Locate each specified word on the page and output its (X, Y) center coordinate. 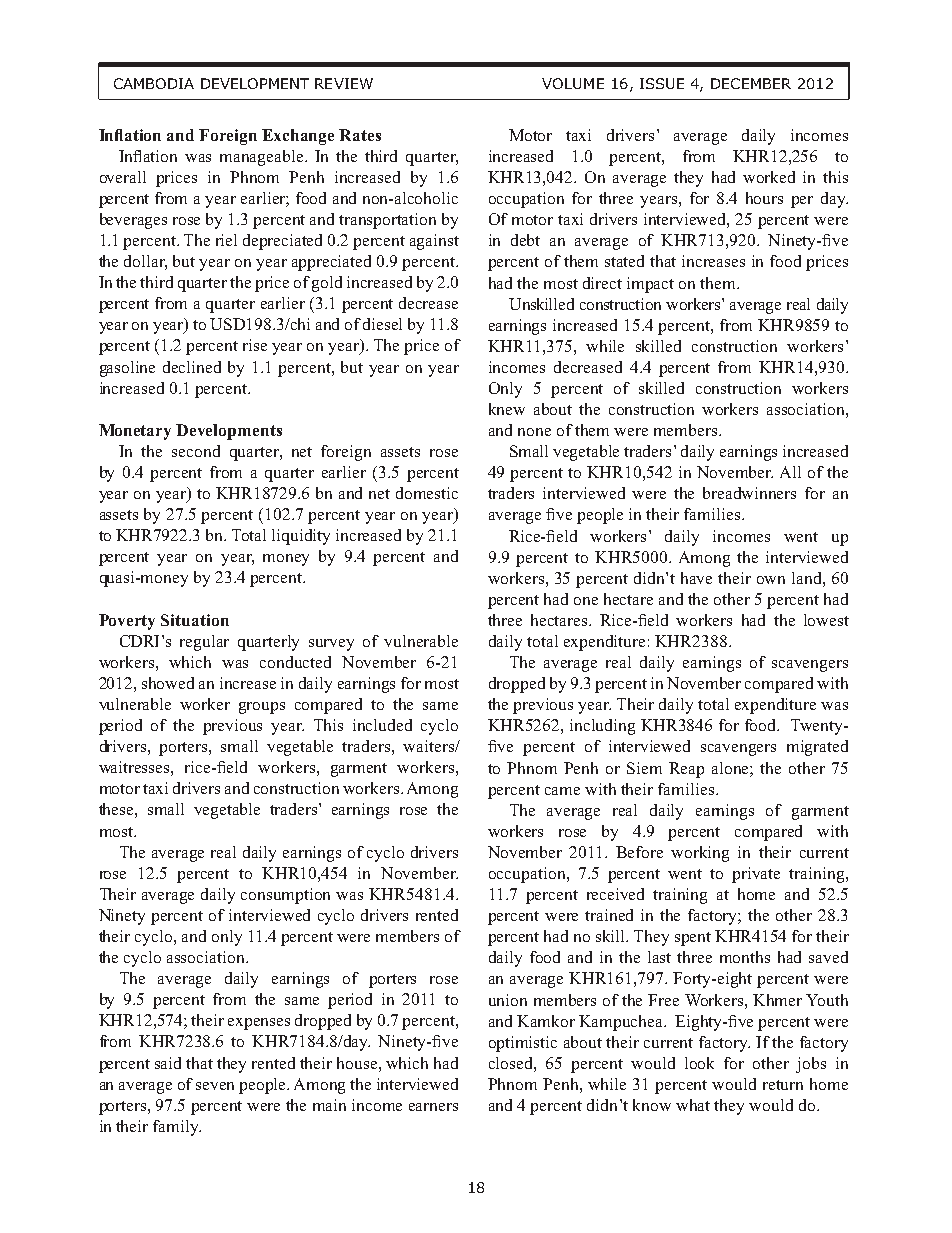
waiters (429, 746)
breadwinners (749, 493)
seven (215, 1086)
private (756, 875)
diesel (382, 324)
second (196, 451)
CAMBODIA (154, 83)
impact (650, 285)
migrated (817, 748)
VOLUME (573, 83)
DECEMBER (751, 83)
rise (255, 345)
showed (168, 683)
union (508, 1000)
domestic (427, 493)
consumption (285, 896)
